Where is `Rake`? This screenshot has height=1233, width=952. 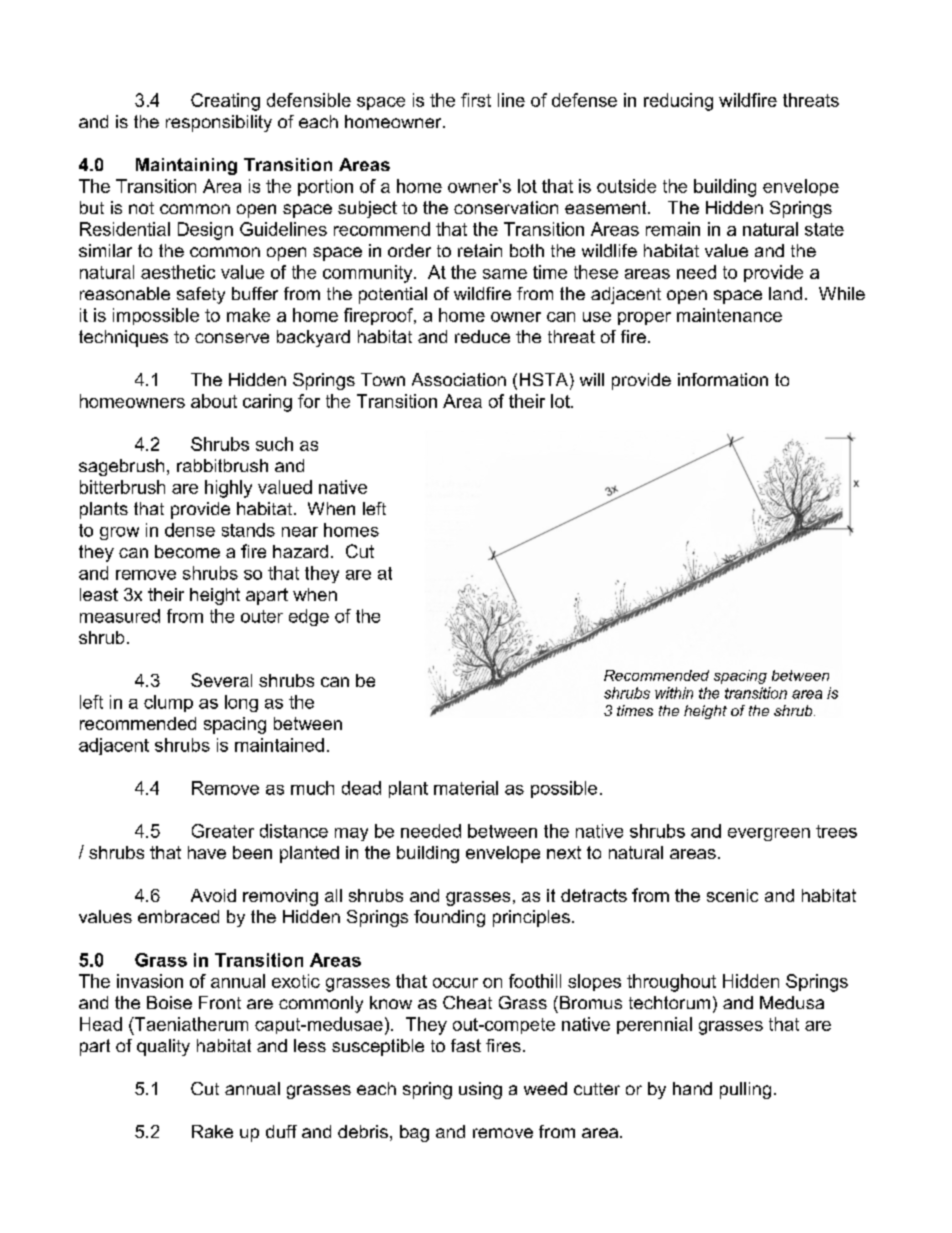
Rake is located at coordinates (212, 1131).
